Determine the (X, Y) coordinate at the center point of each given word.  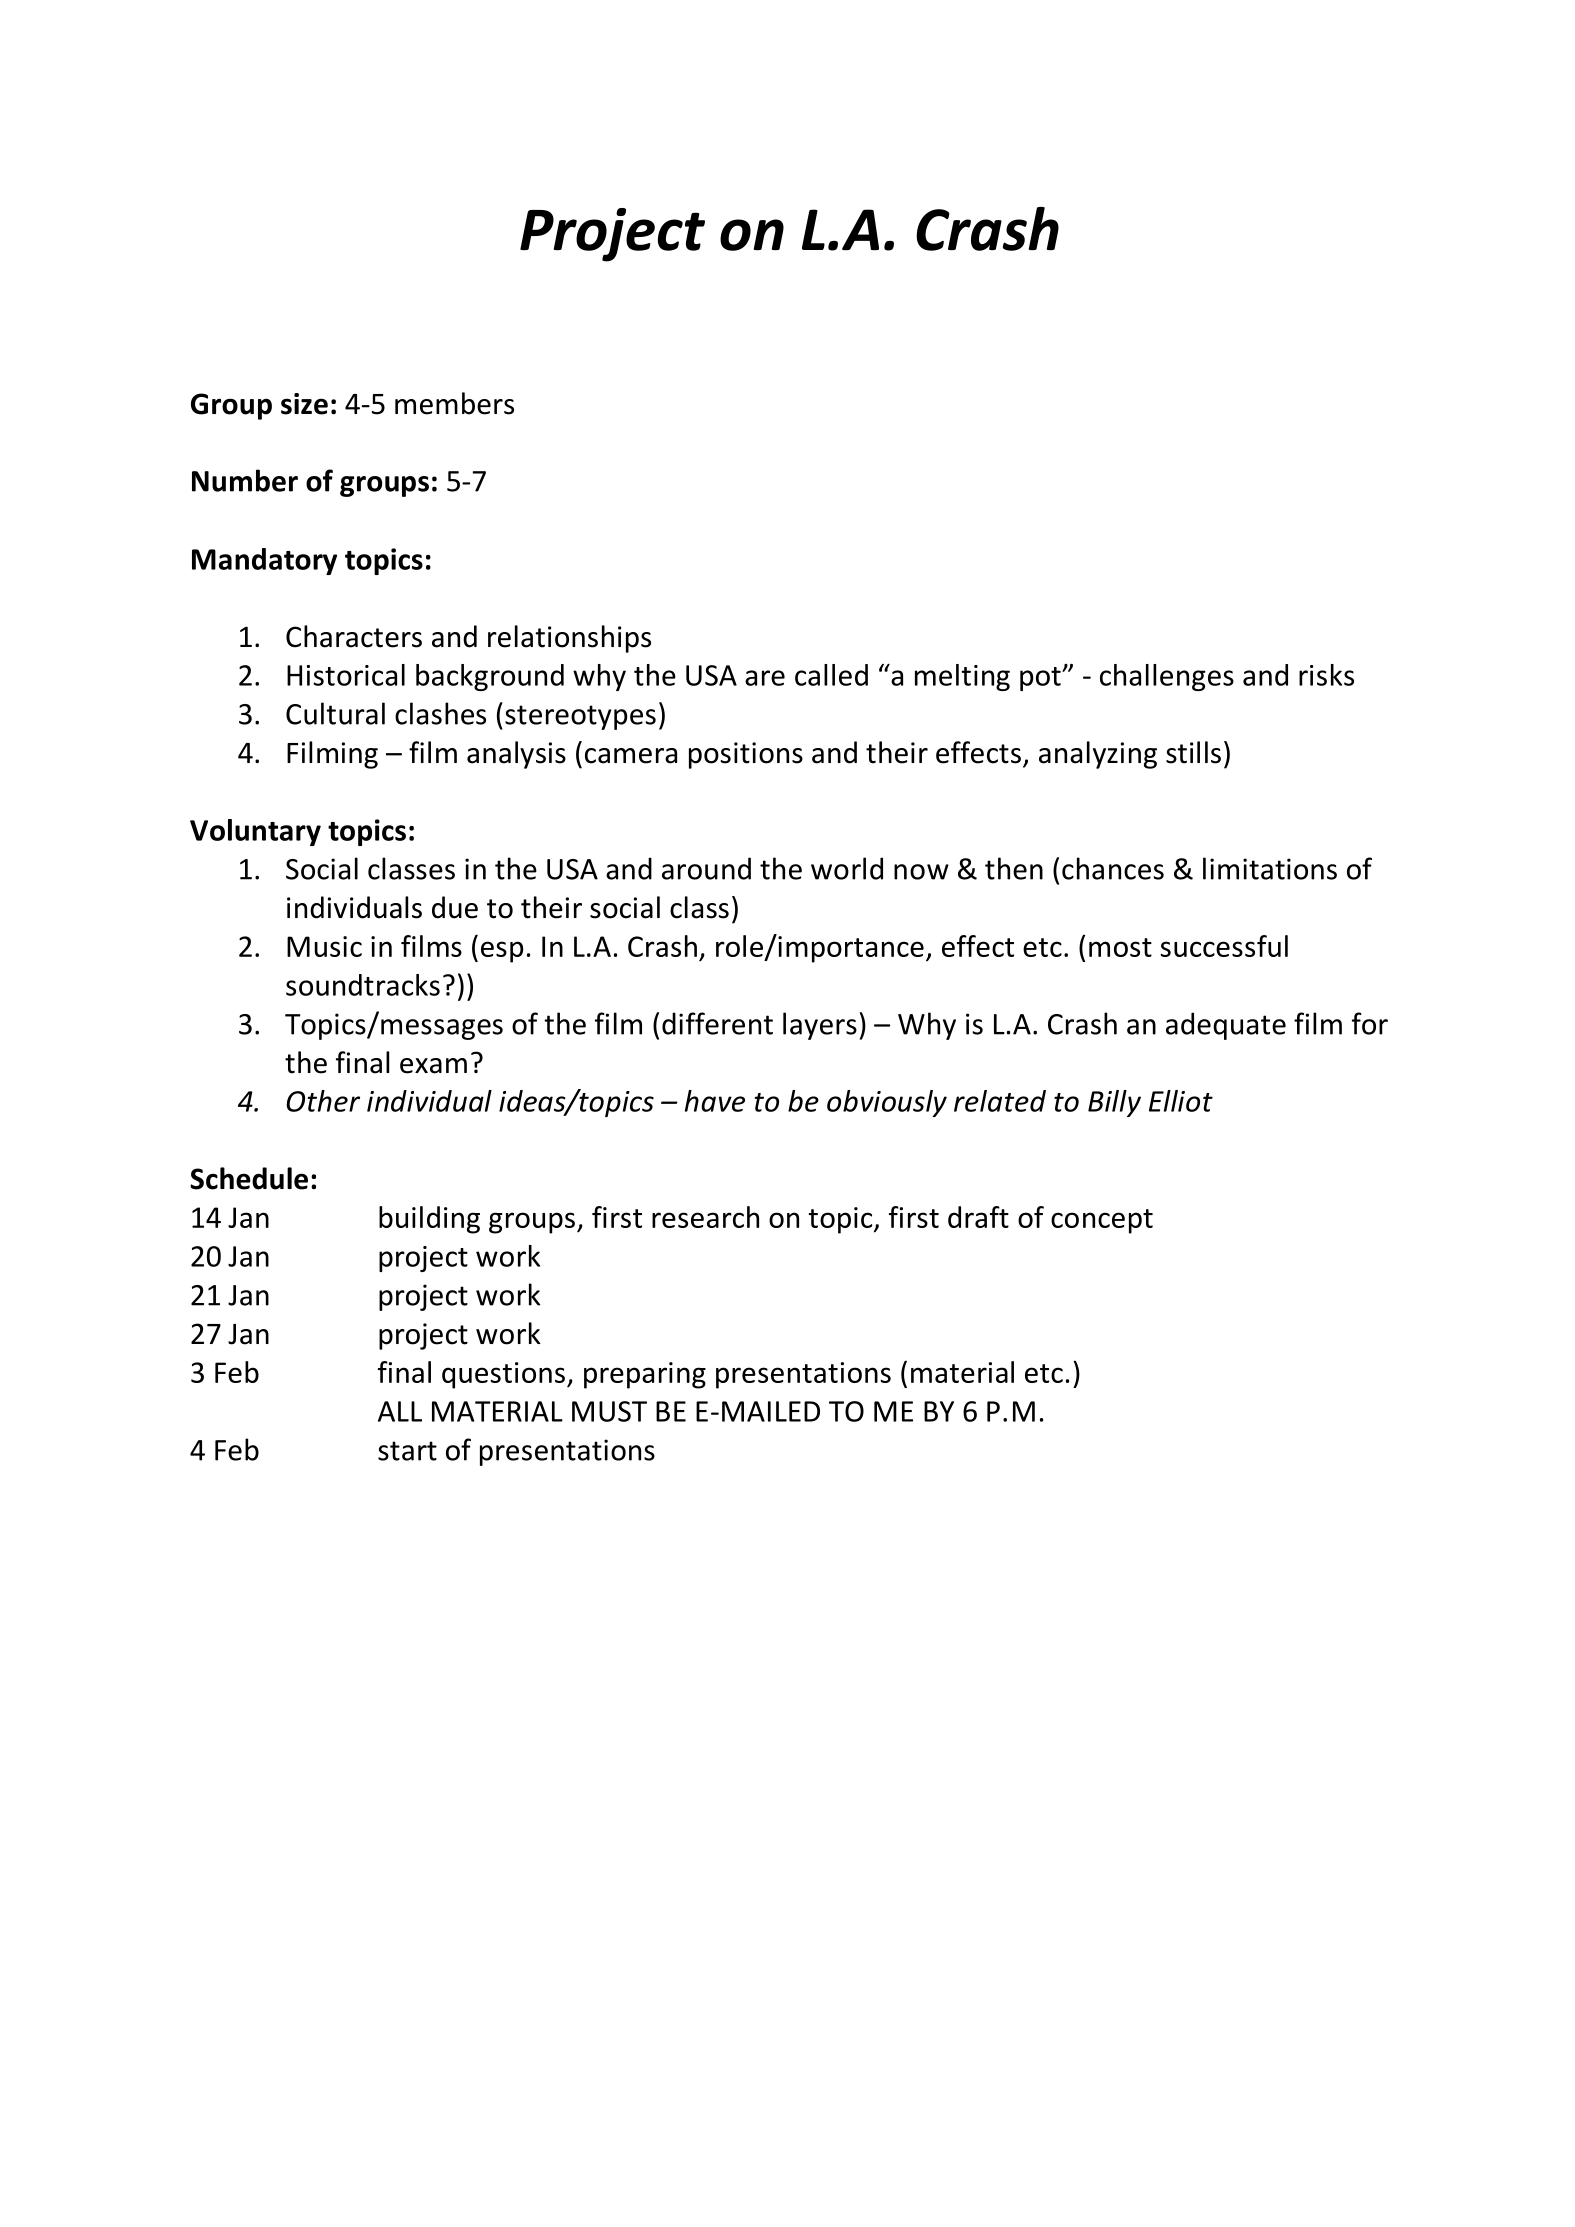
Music (324, 946)
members (454, 403)
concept (1102, 1221)
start (407, 1451)
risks (1326, 675)
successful (1224, 946)
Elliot (1181, 1101)
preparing (645, 1375)
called (831, 675)
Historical (346, 675)
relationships (569, 639)
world (847, 868)
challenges (1167, 677)
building (429, 1220)
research (705, 1217)
